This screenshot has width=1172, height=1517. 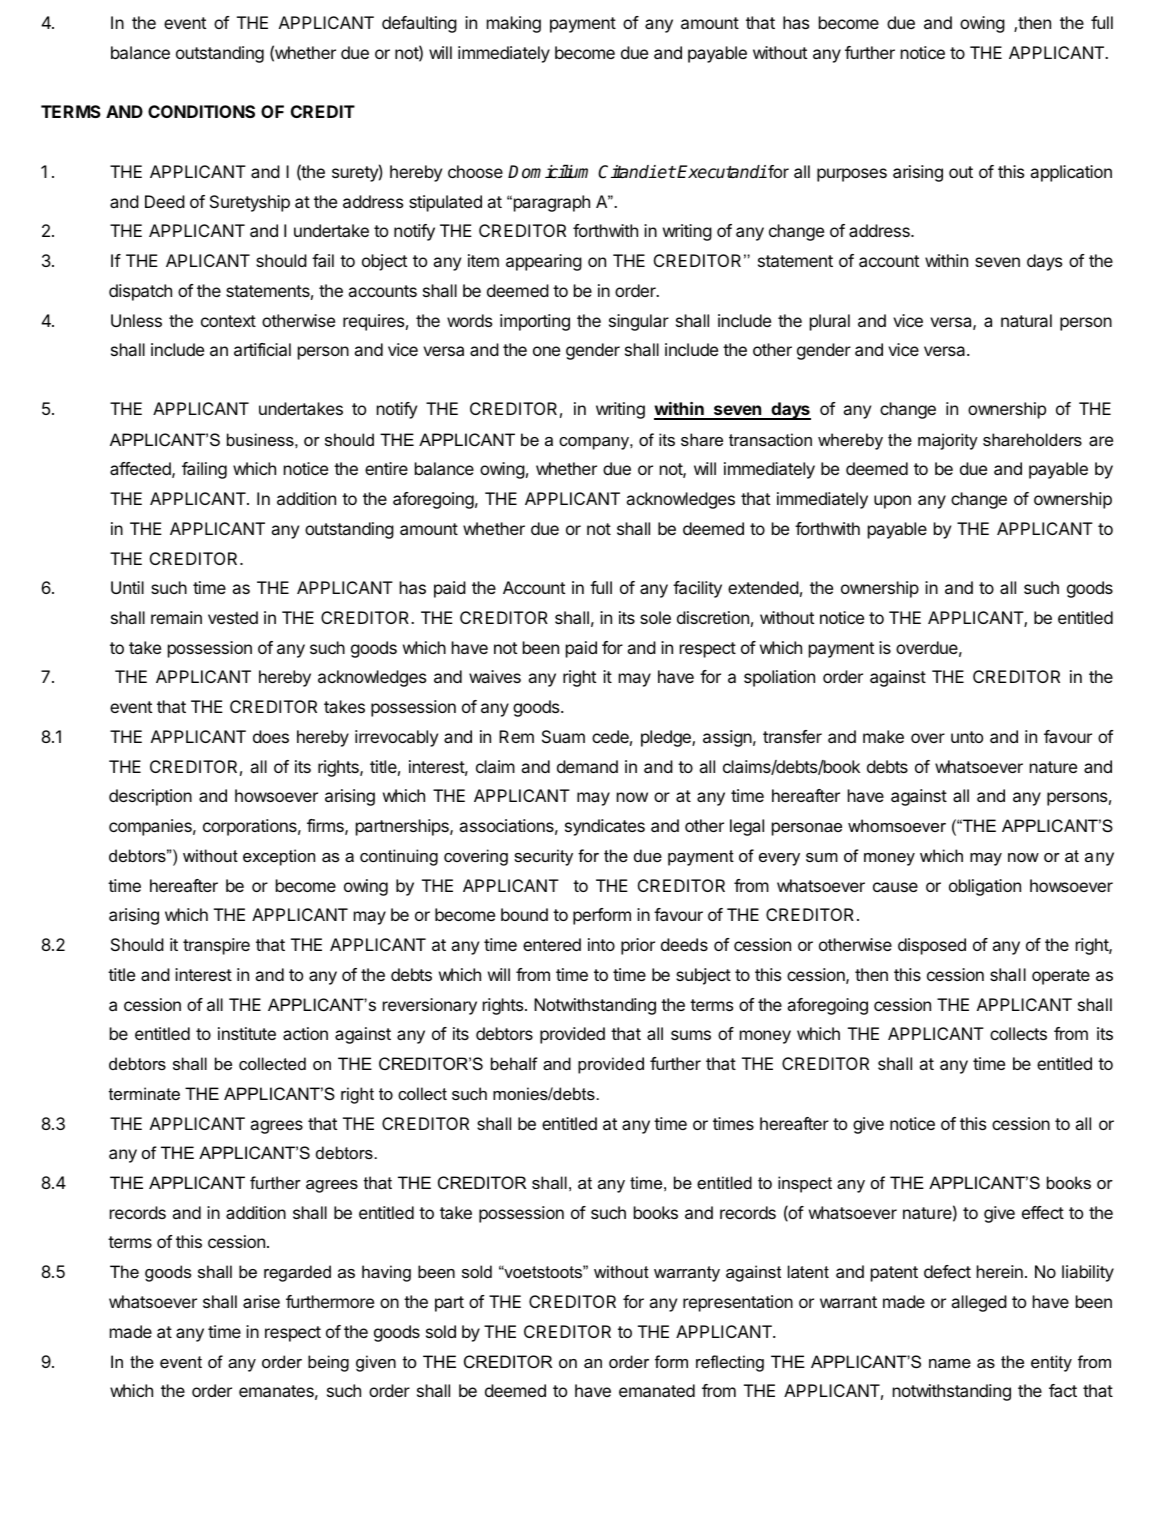 I want to click on pledge, so click(x=667, y=738).
